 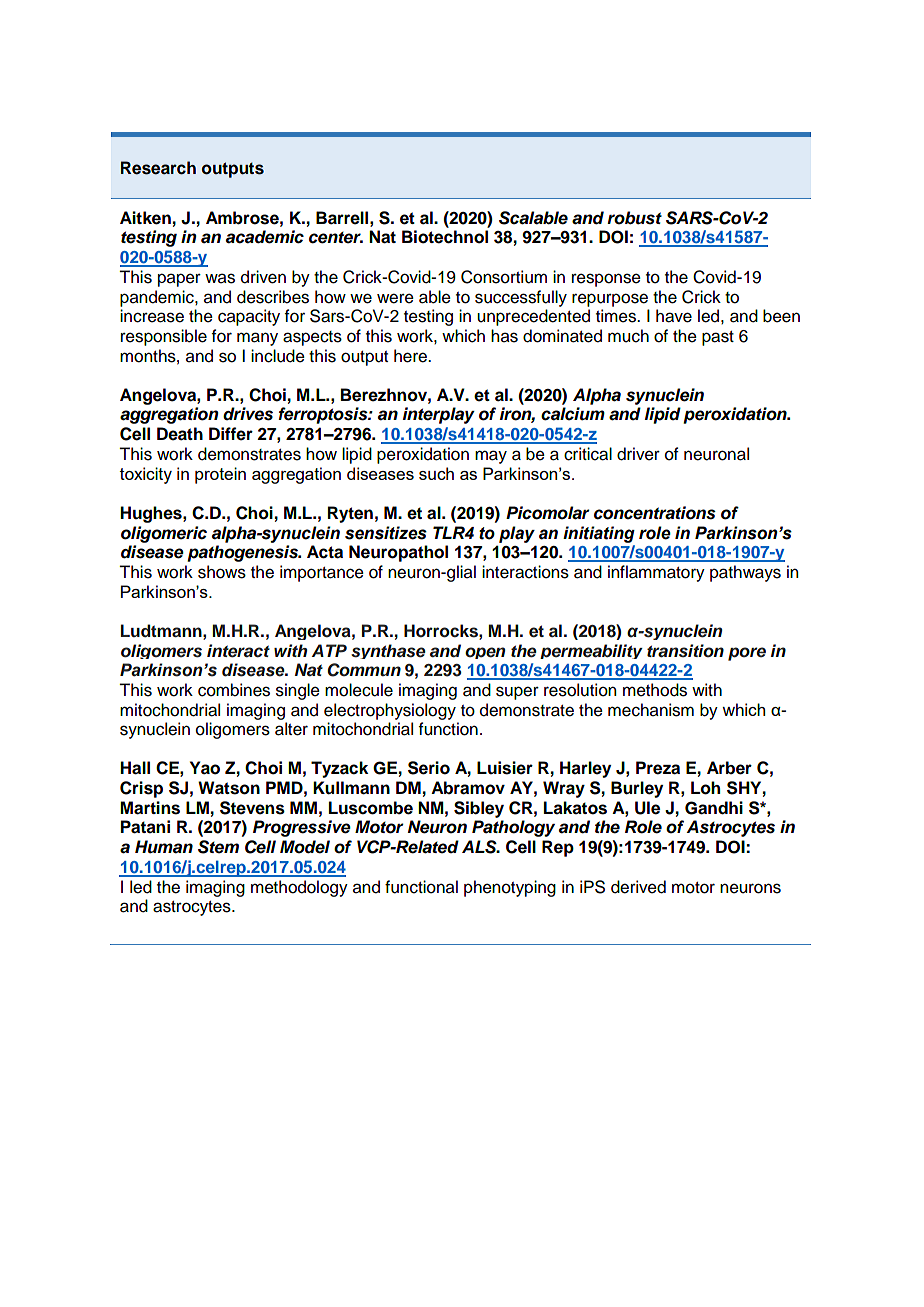 I want to click on Biotechnol, so click(x=445, y=237).
